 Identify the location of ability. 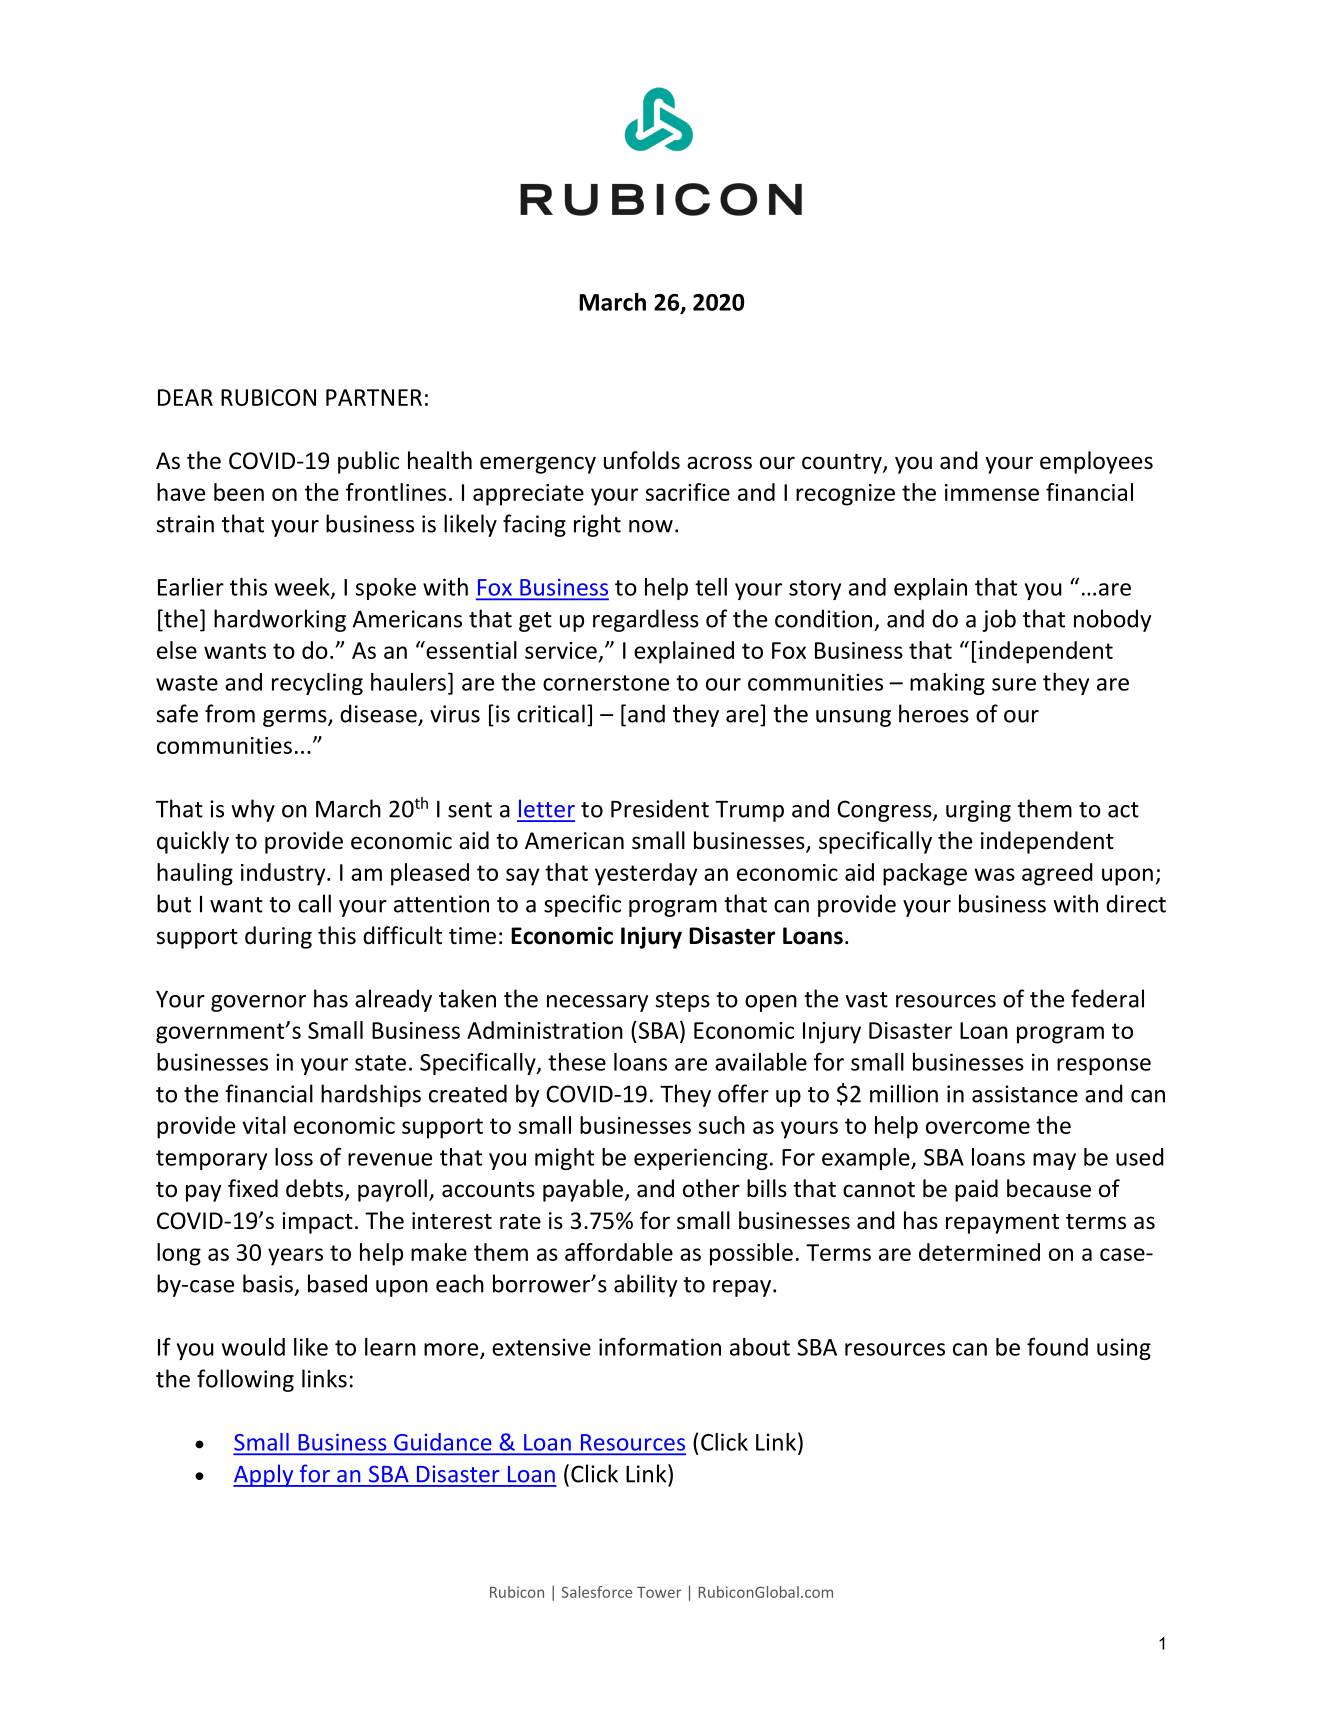
(645, 1285).
